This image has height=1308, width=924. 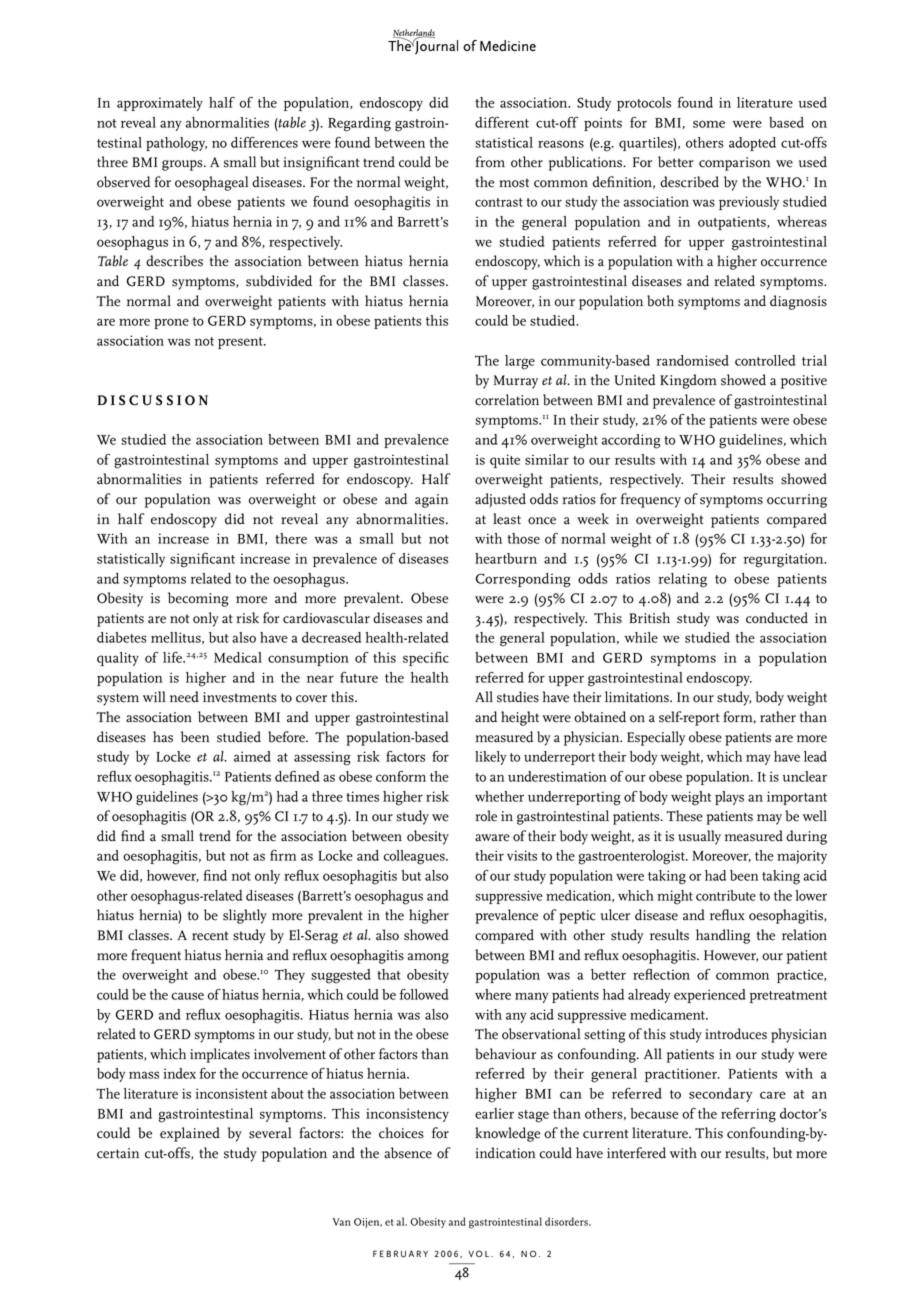 What do you see at coordinates (291, 538) in the image?
I see `there` at bounding box center [291, 538].
